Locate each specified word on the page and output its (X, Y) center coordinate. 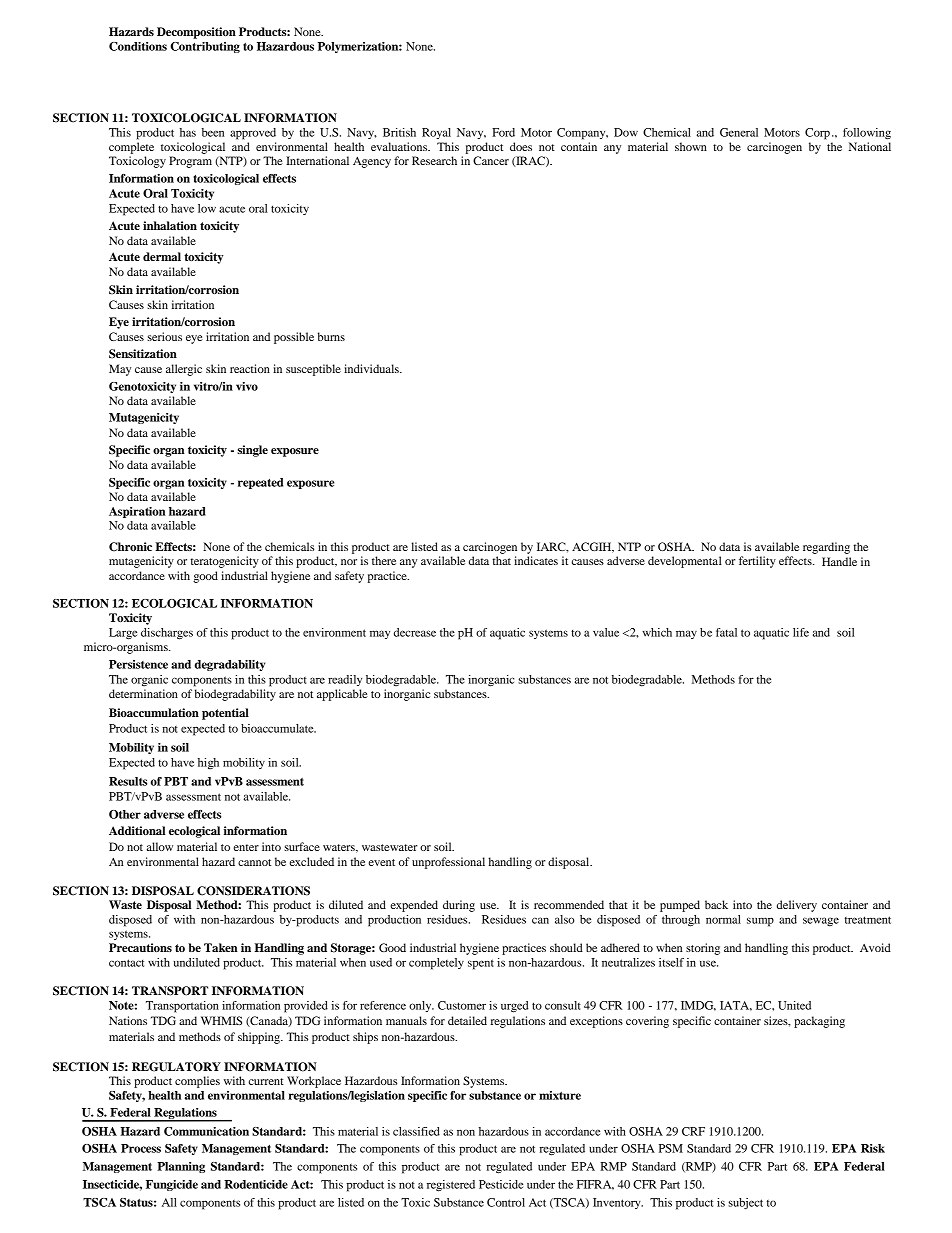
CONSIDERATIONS (253, 891)
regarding (826, 548)
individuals (372, 368)
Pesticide (501, 1184)
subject (745, 1204)
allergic (184, 370)
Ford (503, 132)
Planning (181, 1167)
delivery (797, 906)
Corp (817, 134)
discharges (167, 634)
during (459, 906)
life (801, 632)
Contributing (205, 47)
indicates (536, 560)
